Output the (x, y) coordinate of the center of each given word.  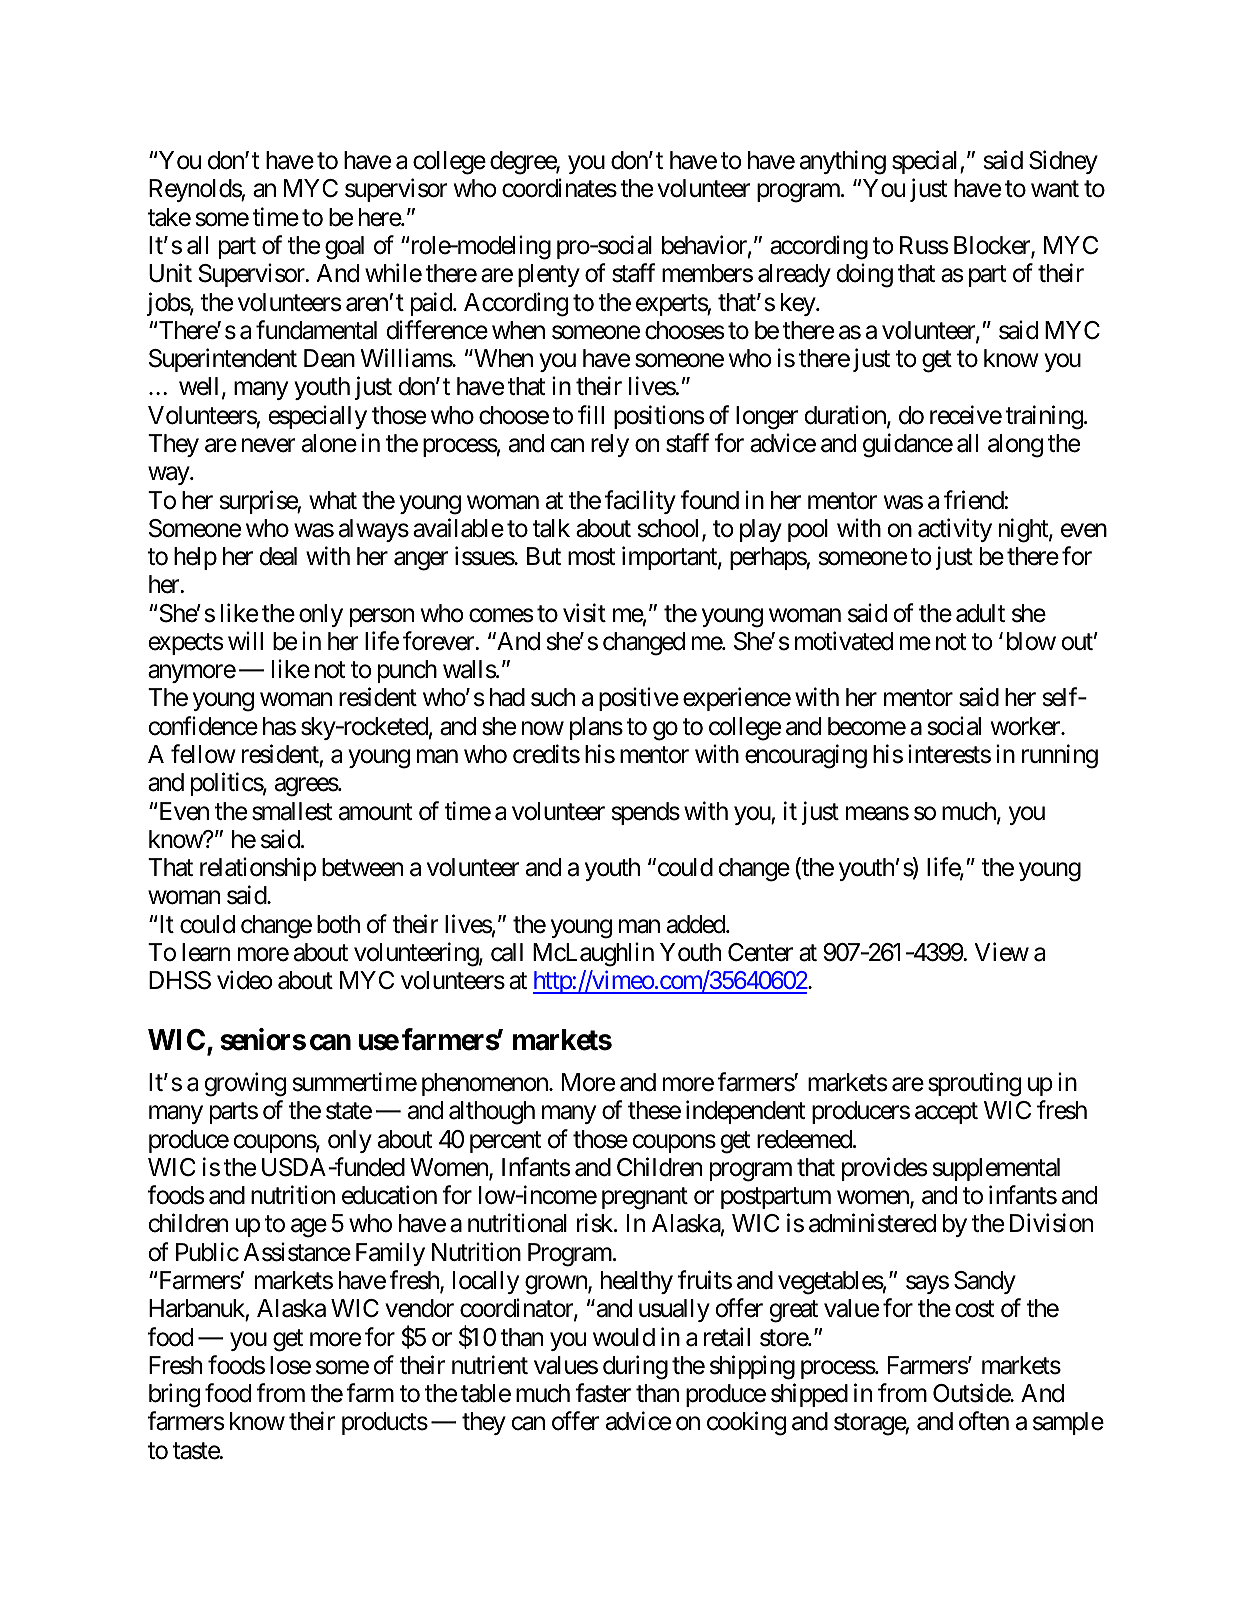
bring (174, 1395)
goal (344, 248)
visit (584, 613)
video (245, 980)
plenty (549, 275)
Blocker (993, 246)
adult (980, 613)
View (1002, 952)
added (697, 924)
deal (278, 556)
